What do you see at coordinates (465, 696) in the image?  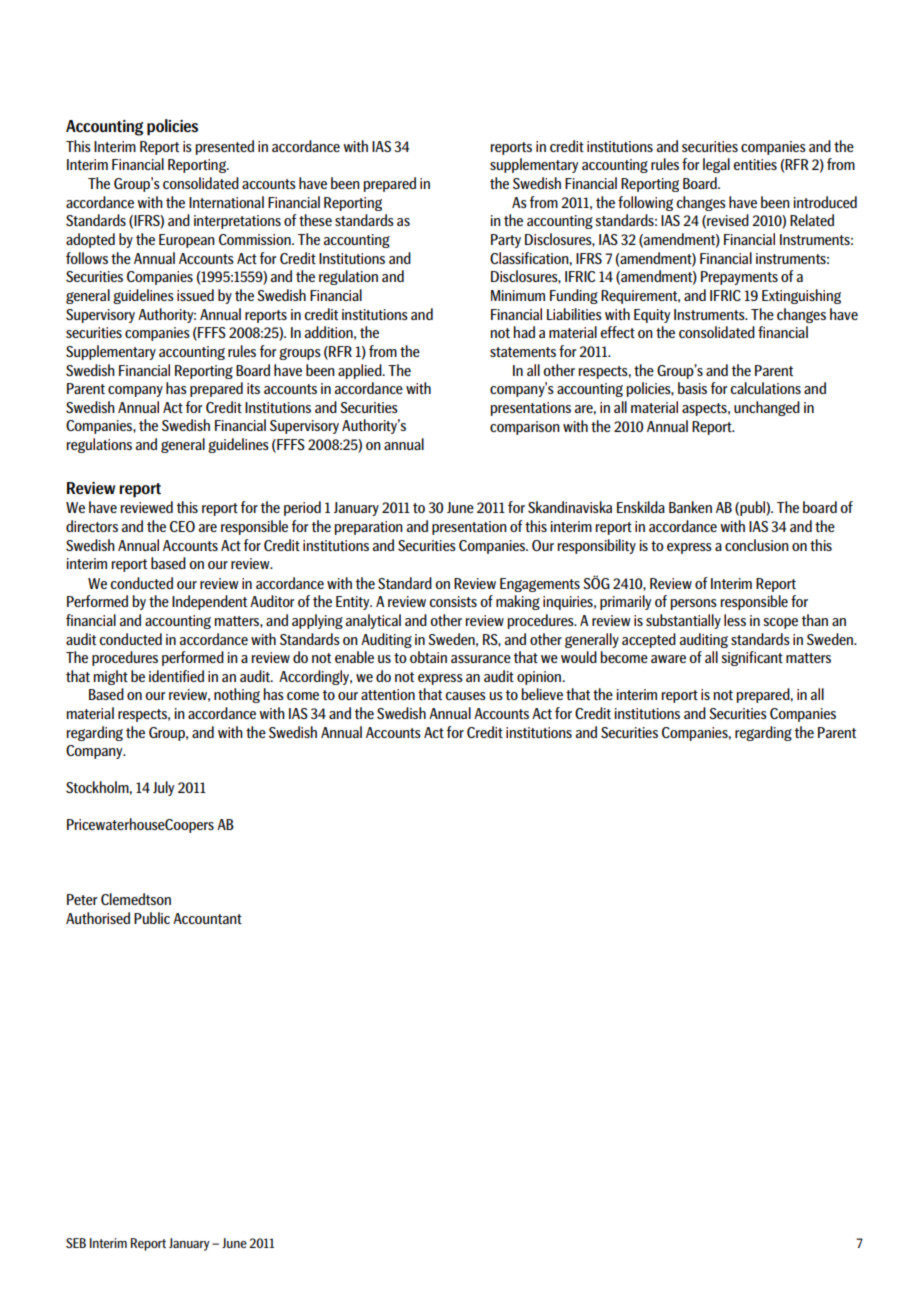 I see `causes` at bounding box center [465, 696].
